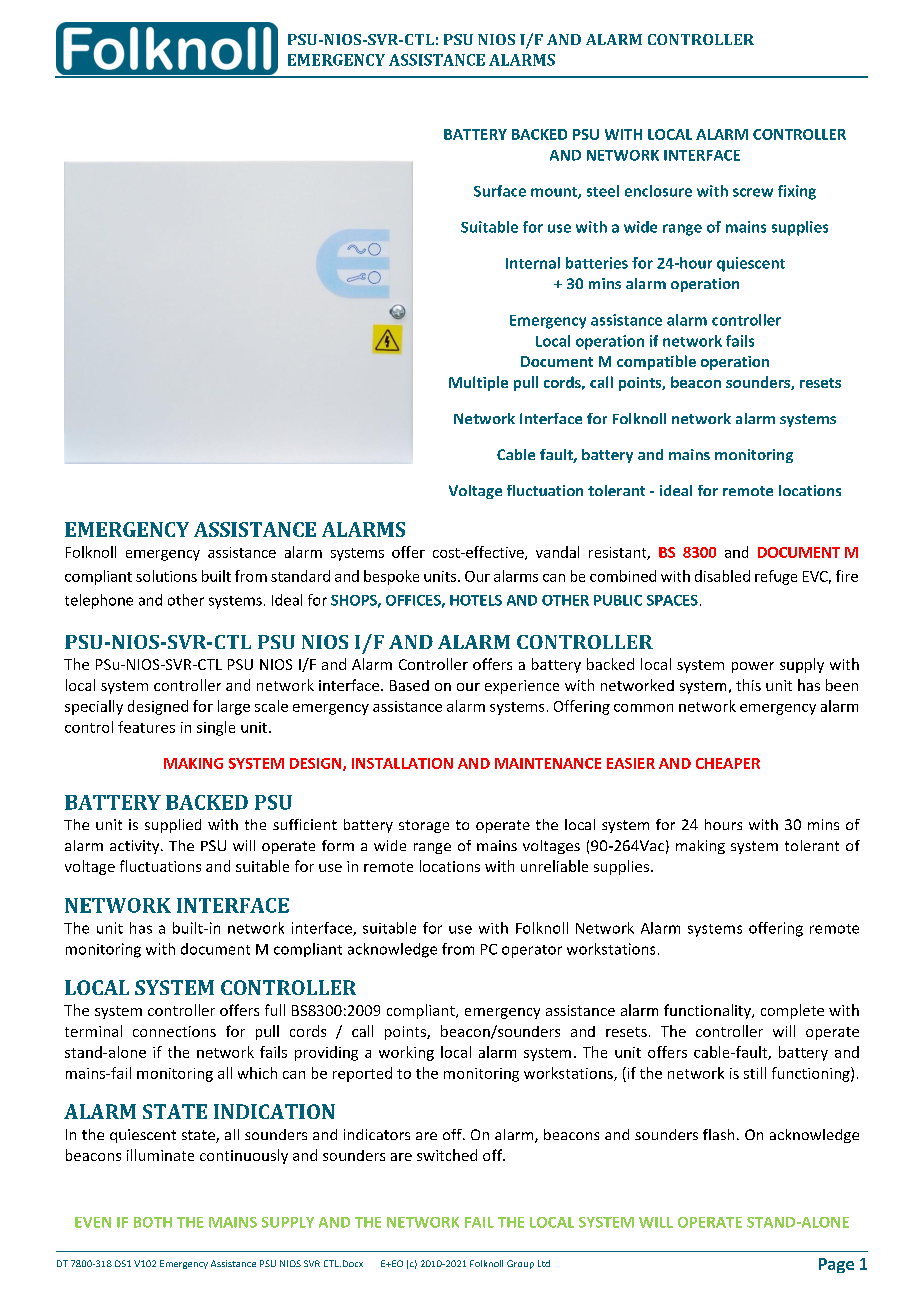  I want to click on unreliable, so click(554, 866).
